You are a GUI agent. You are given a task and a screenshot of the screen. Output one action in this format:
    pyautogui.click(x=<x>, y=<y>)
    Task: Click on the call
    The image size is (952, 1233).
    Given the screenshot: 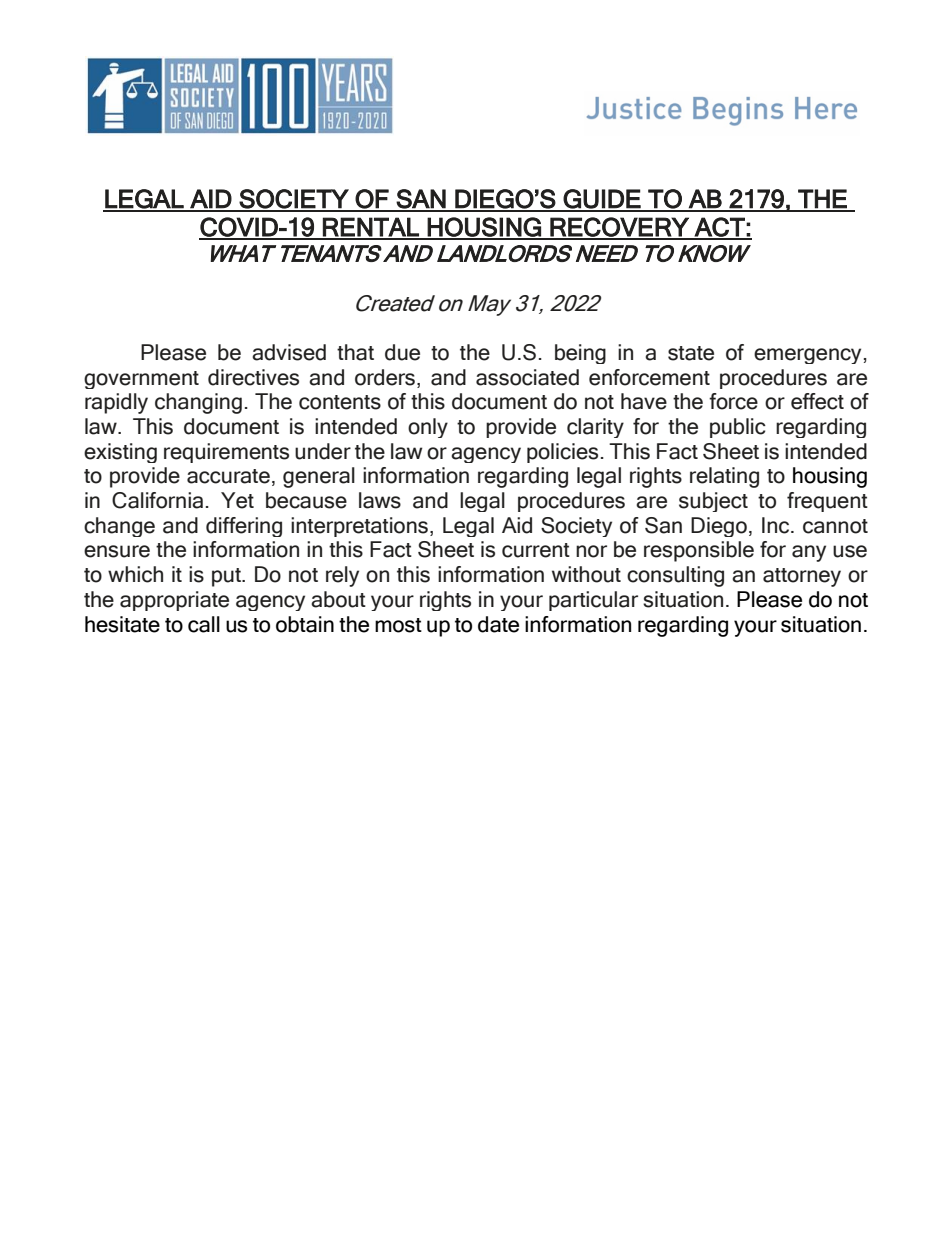 What is the action you would take?
    pyautogui.click(x=204, y=624)
